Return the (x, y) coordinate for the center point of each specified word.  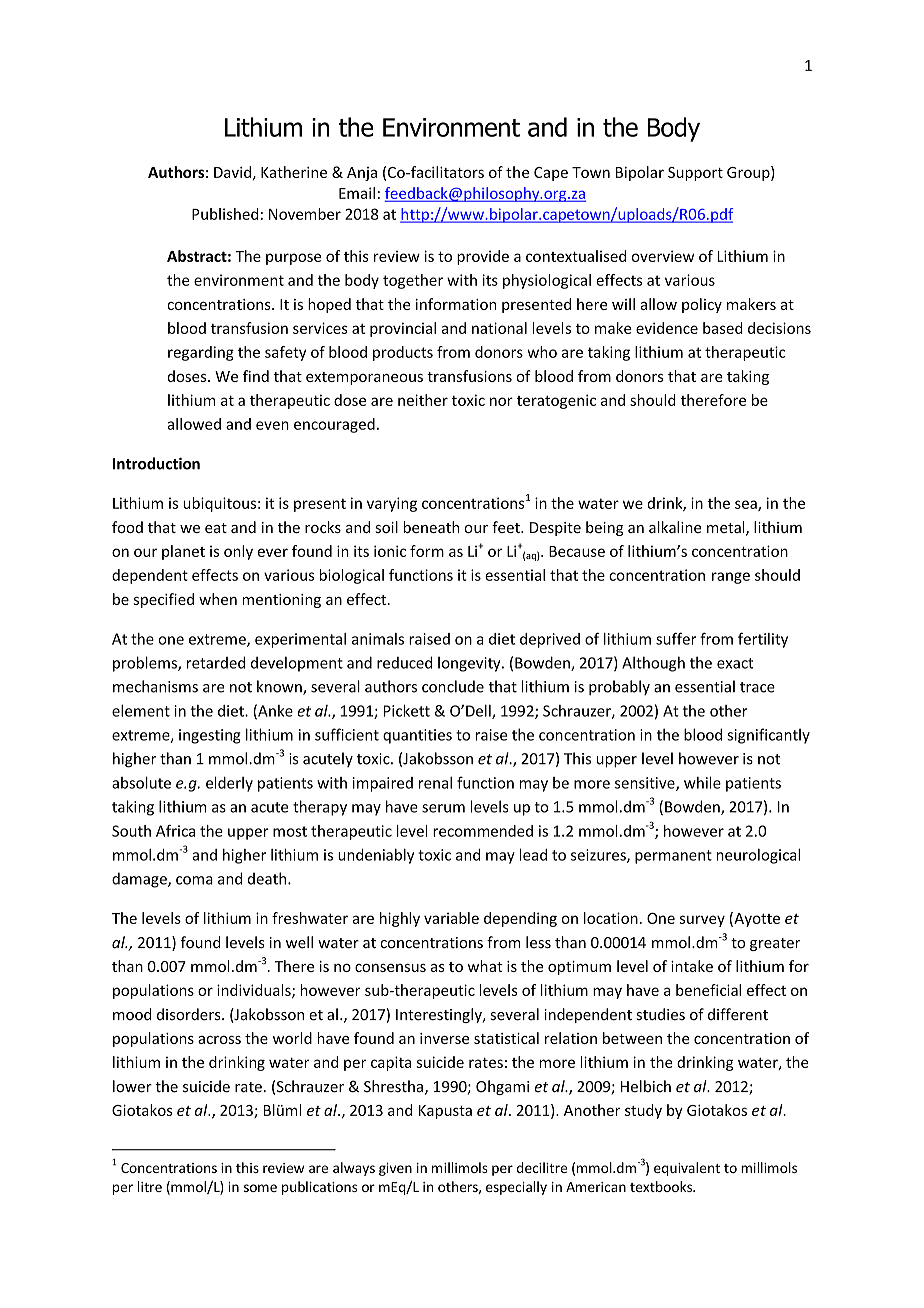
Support (695, 174)
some (260, 1188)
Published (225, 214)
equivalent (687, 1169)
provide (483, 257)
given (395, 1169)
